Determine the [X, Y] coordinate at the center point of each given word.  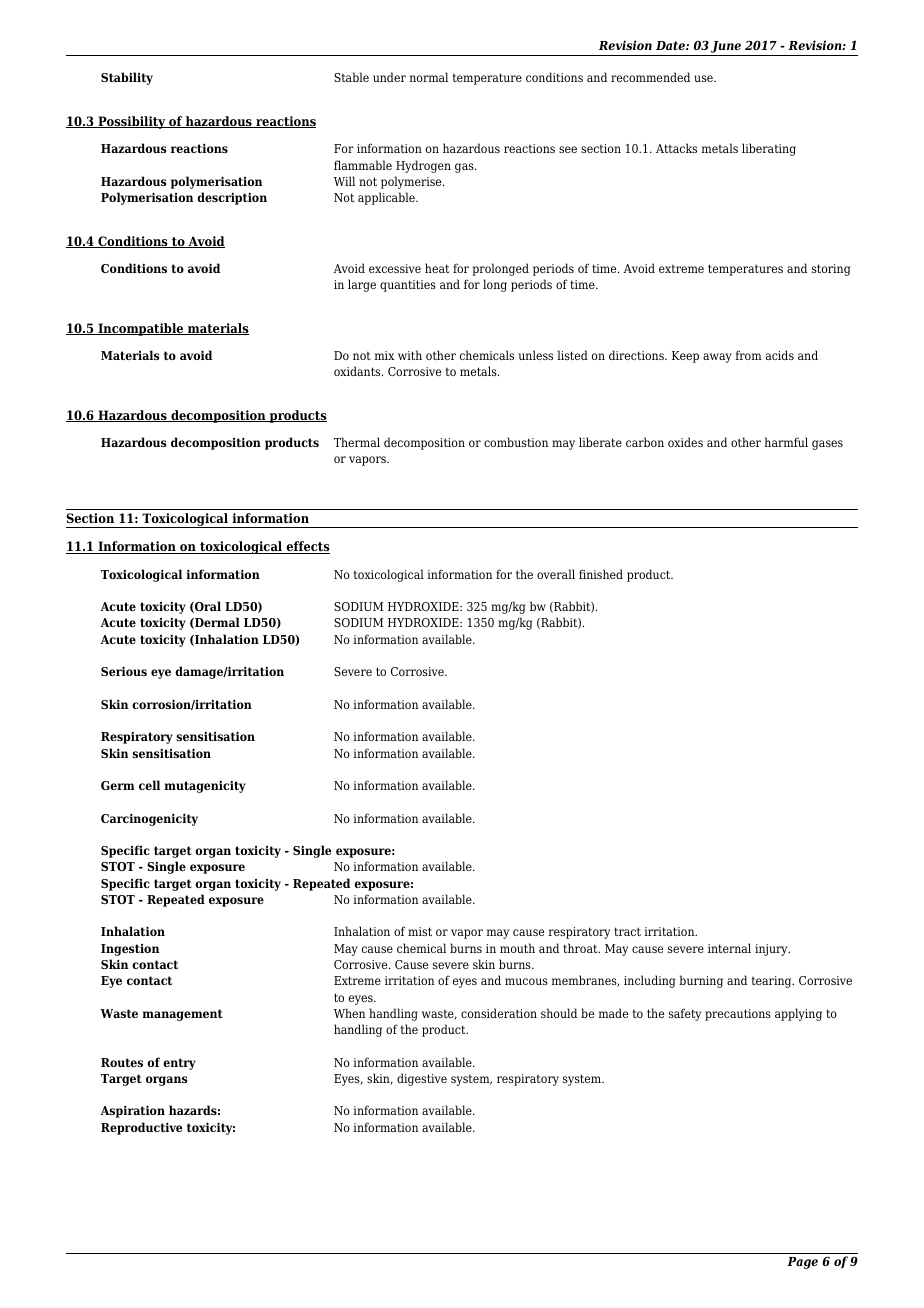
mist [420, 931]
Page [802, 1263]
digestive [422, 1079]
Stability [127, 78]
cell [149, 785]
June [726, 47]
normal [429, 77]
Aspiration [132, 1111]
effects [307, 547]
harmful [786, 442]
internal [729, 948]
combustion [516, 442]
